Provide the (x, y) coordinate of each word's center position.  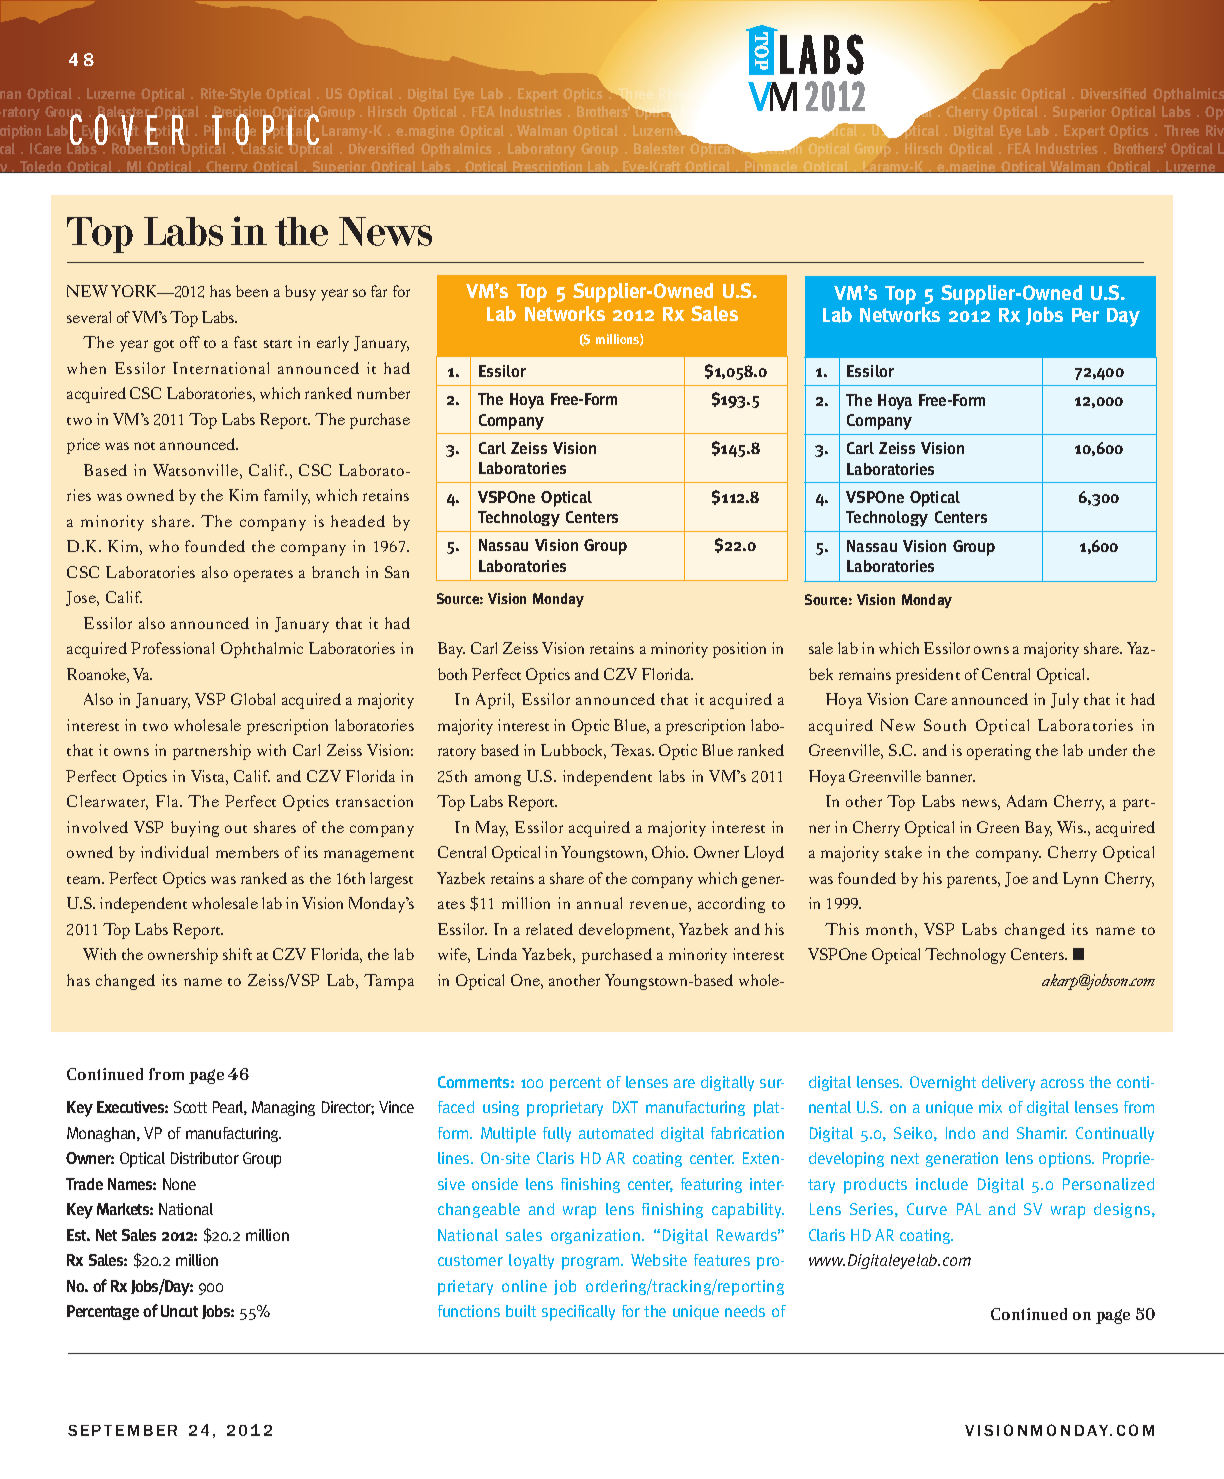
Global (253, 699)
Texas (632, 750)
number (383, 393)
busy (300, 293)
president (928, 676)
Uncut (179, 1311)
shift (237, 954)
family (287, 497)
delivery (1008, 1083)
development (626, 931)
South (945, 725)
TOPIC (265, 129)
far (379, 291)
